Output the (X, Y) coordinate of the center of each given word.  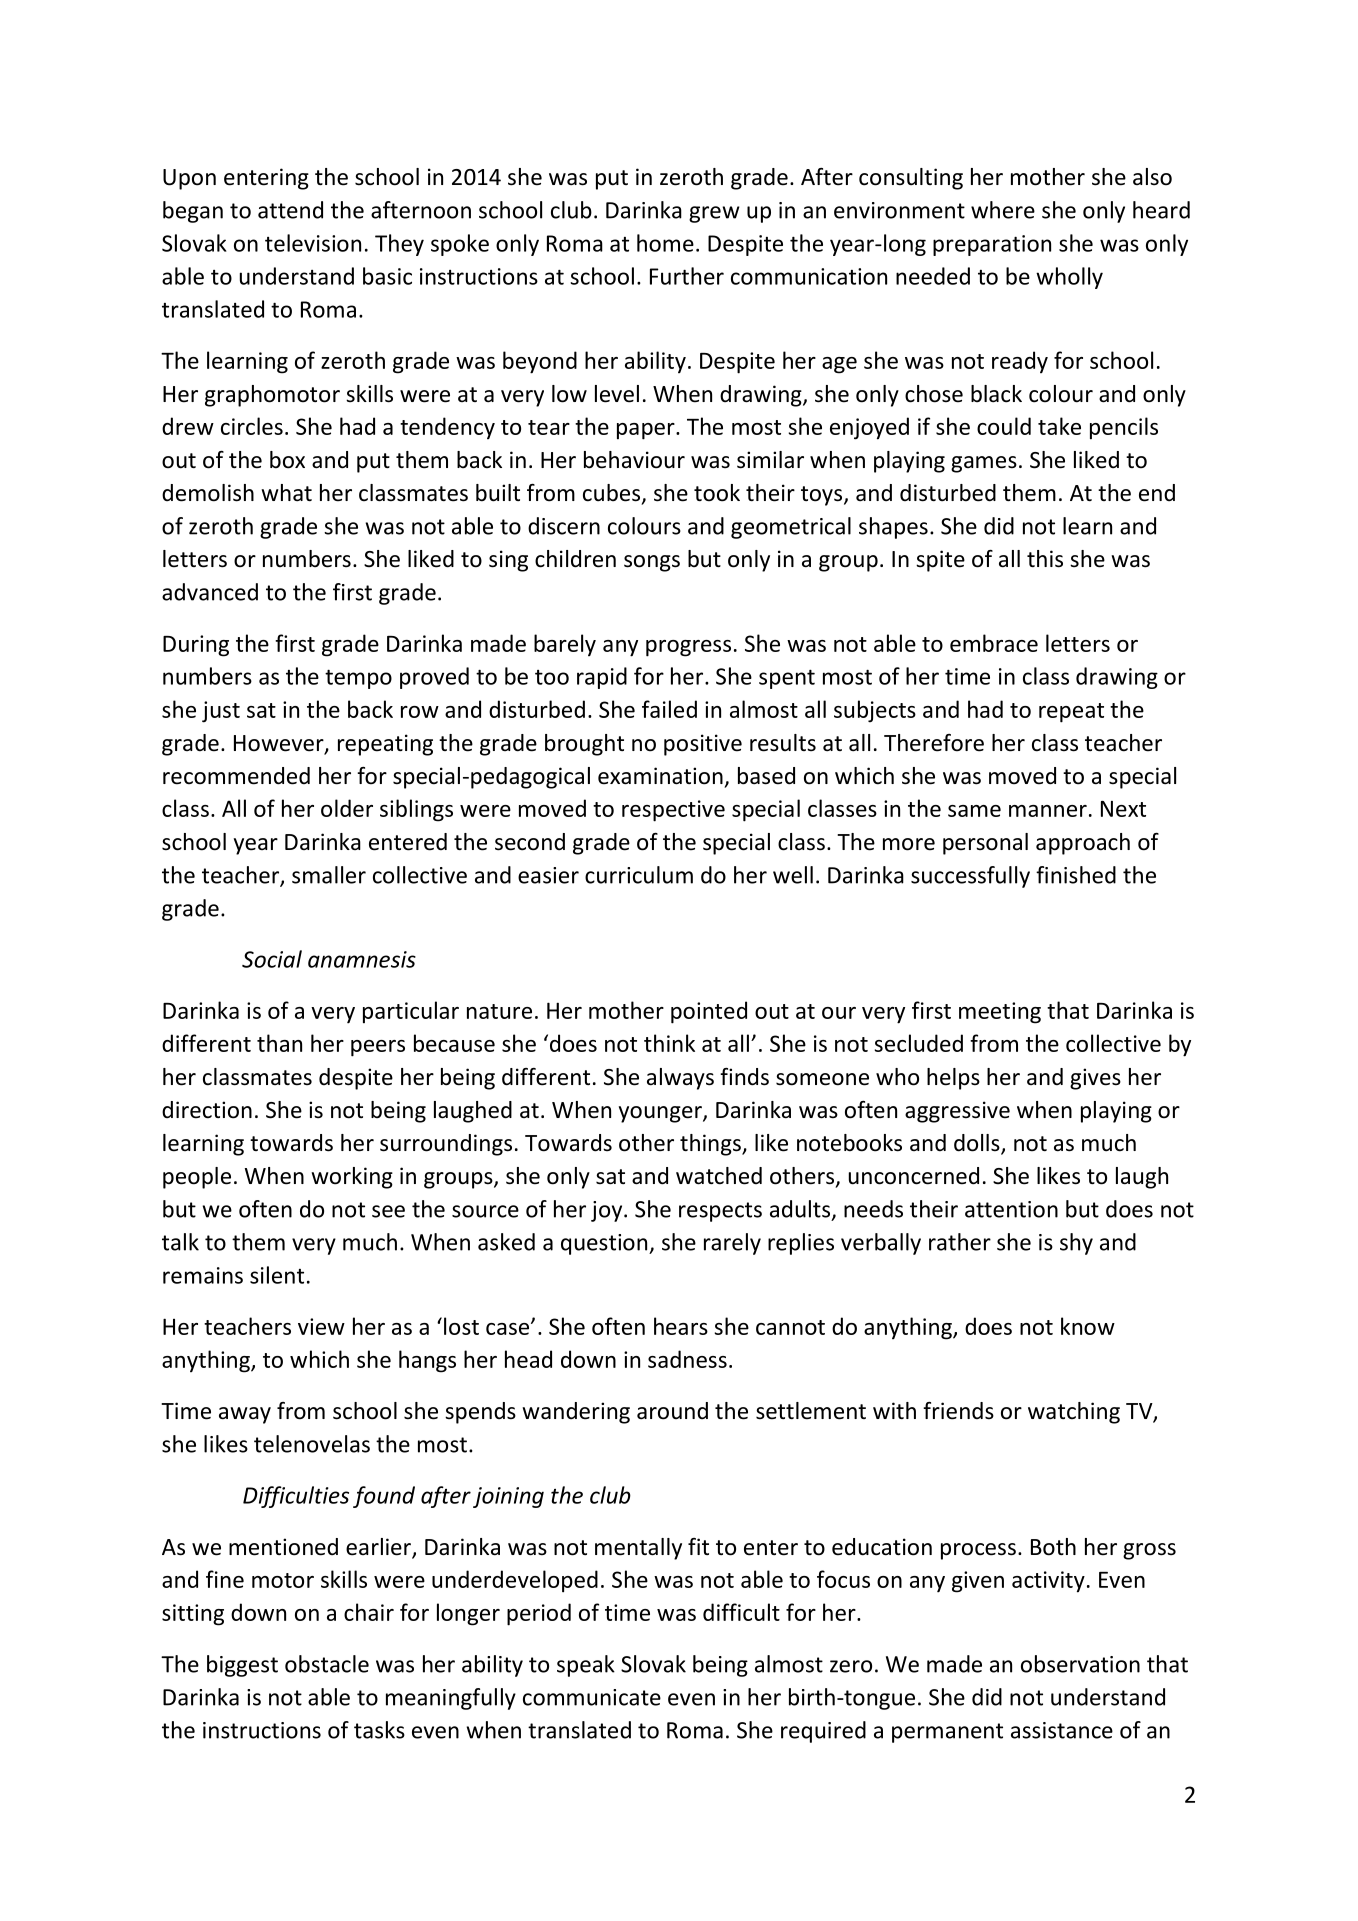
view (321, 1326)
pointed (709, 1012)
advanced (210, 592)
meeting (1000, 1013)
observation (1080, 1664)
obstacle (327, 1664)
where (1003, 210)
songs (652, 563)
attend (290, 210)
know (1088, 1326)
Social (272, 959)
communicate (592, 1697)
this (1045, 559)
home (665, 243)
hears (681, 1326)
